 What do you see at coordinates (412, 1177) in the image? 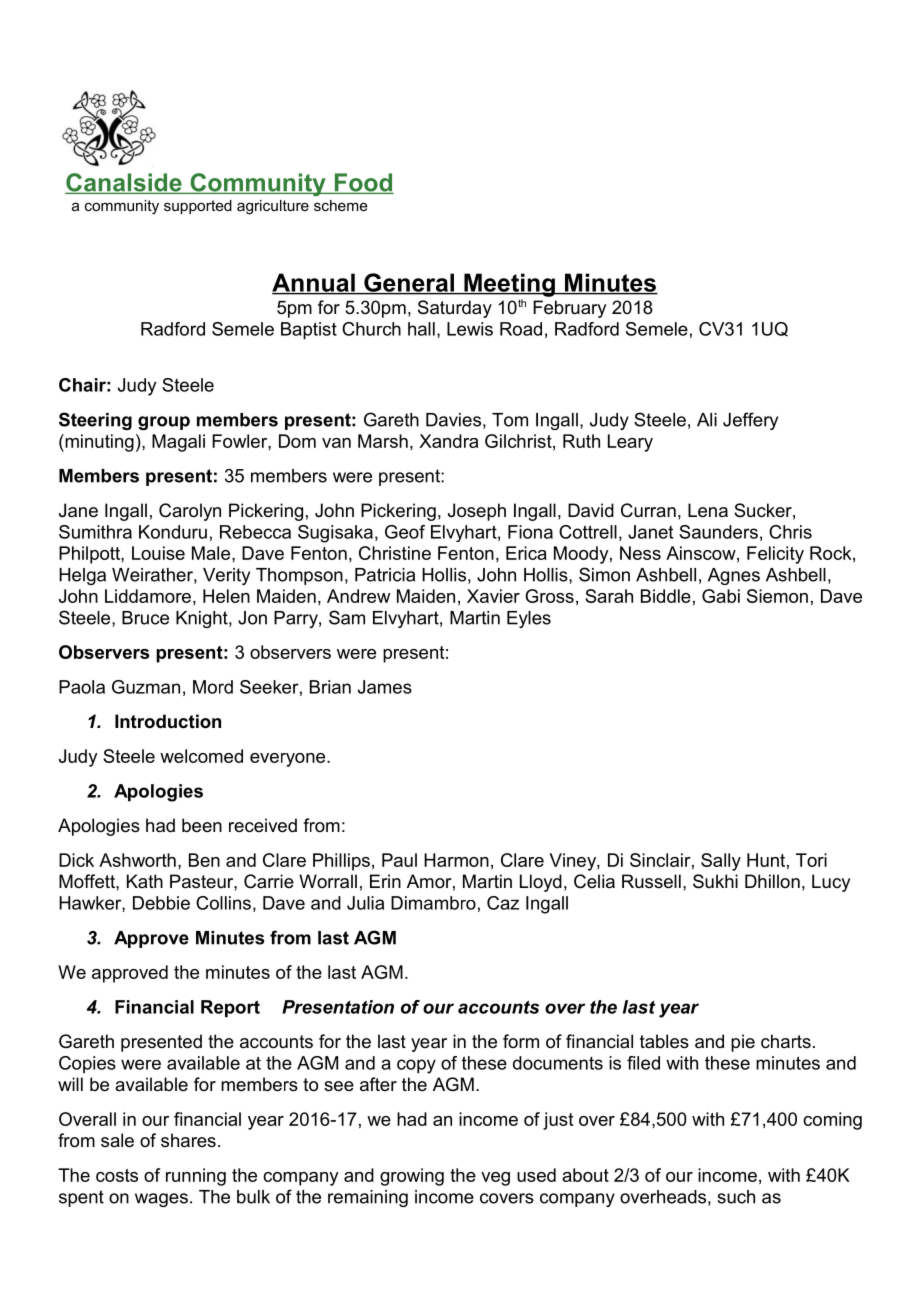
I see `growing` at bounding box center [412, 1177].
